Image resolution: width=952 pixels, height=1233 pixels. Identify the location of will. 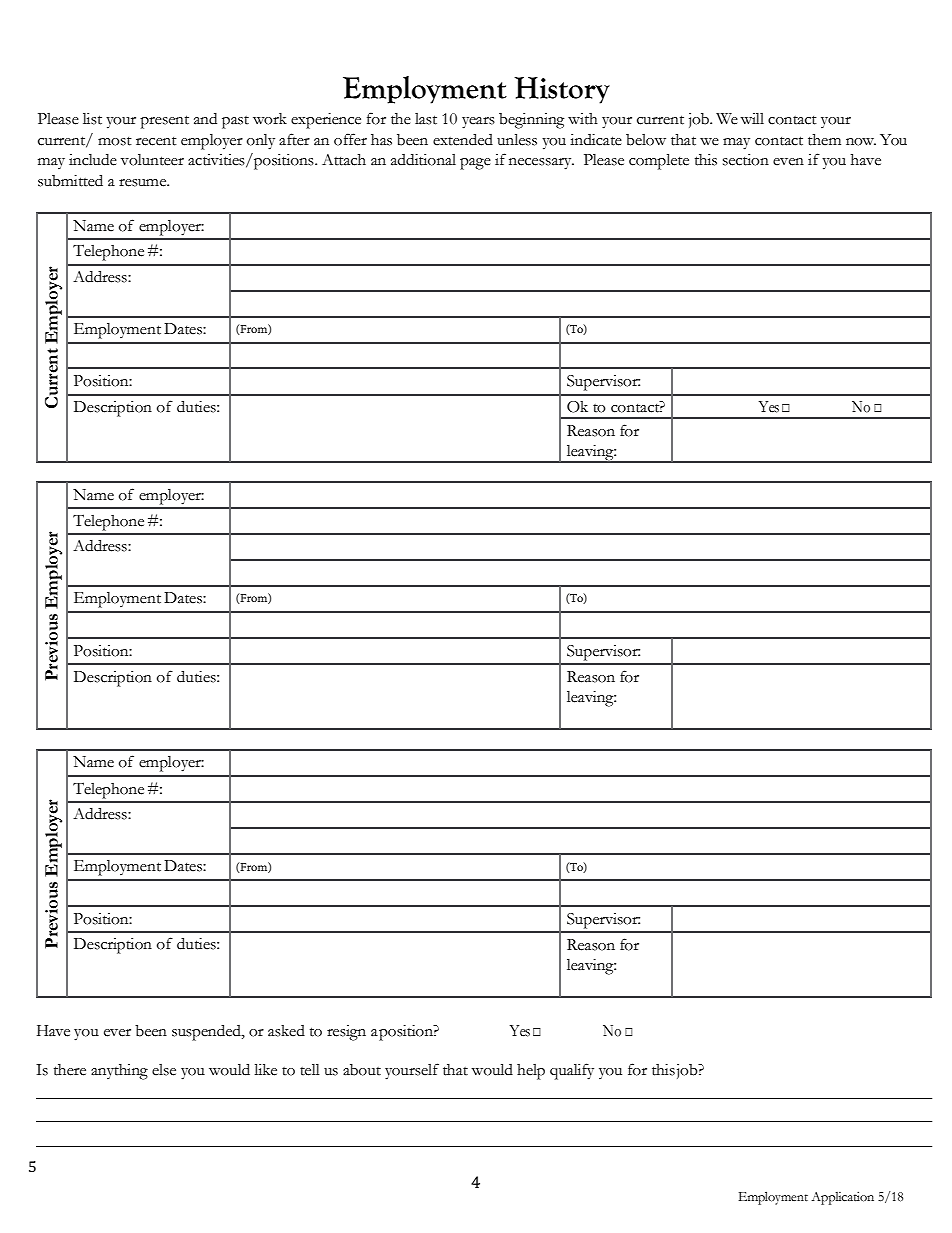
(752, 118).
